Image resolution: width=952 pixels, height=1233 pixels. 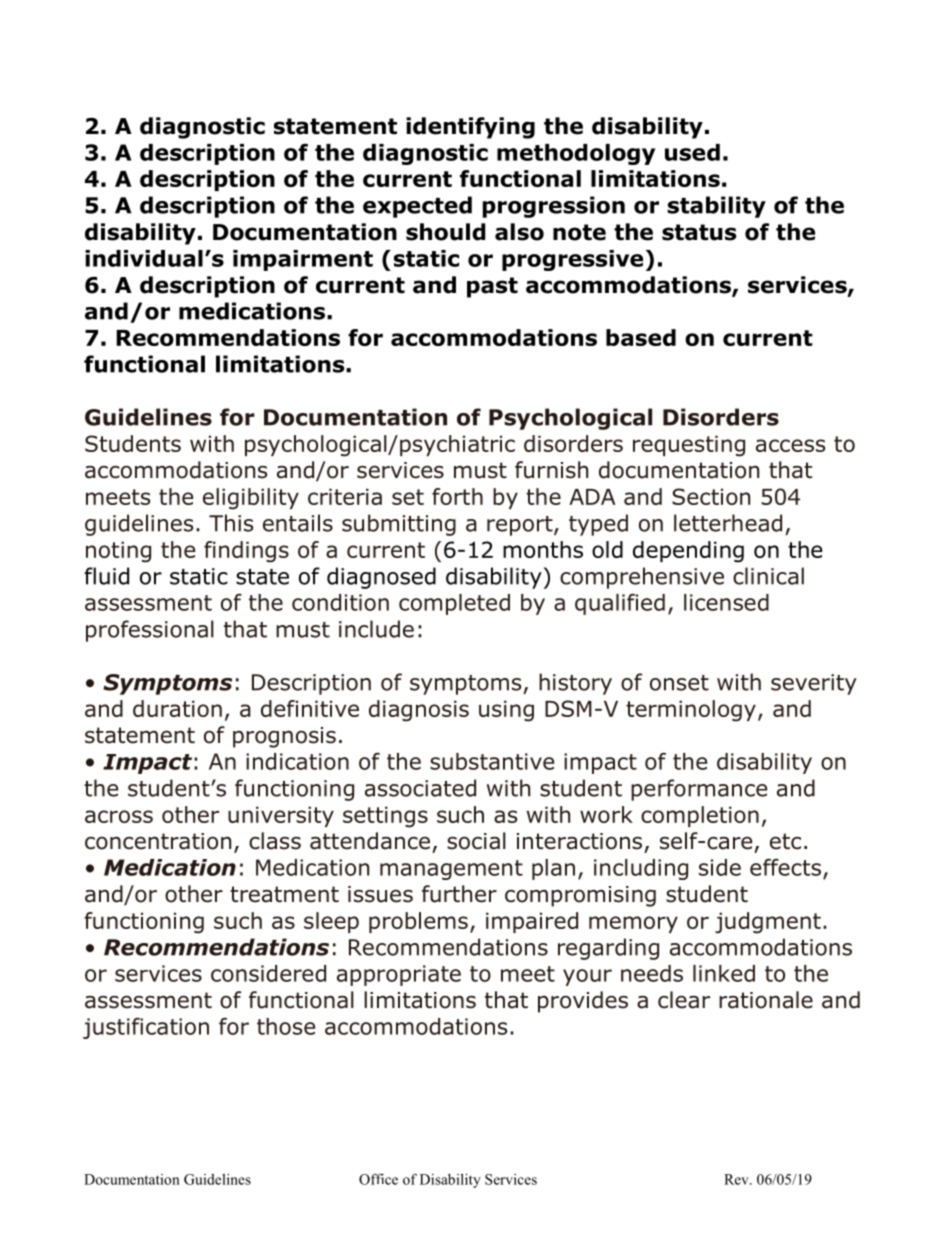 What do you see at coordinates (303, 260) in the document?
I see `impairment` at bounding box center [303, 260].
